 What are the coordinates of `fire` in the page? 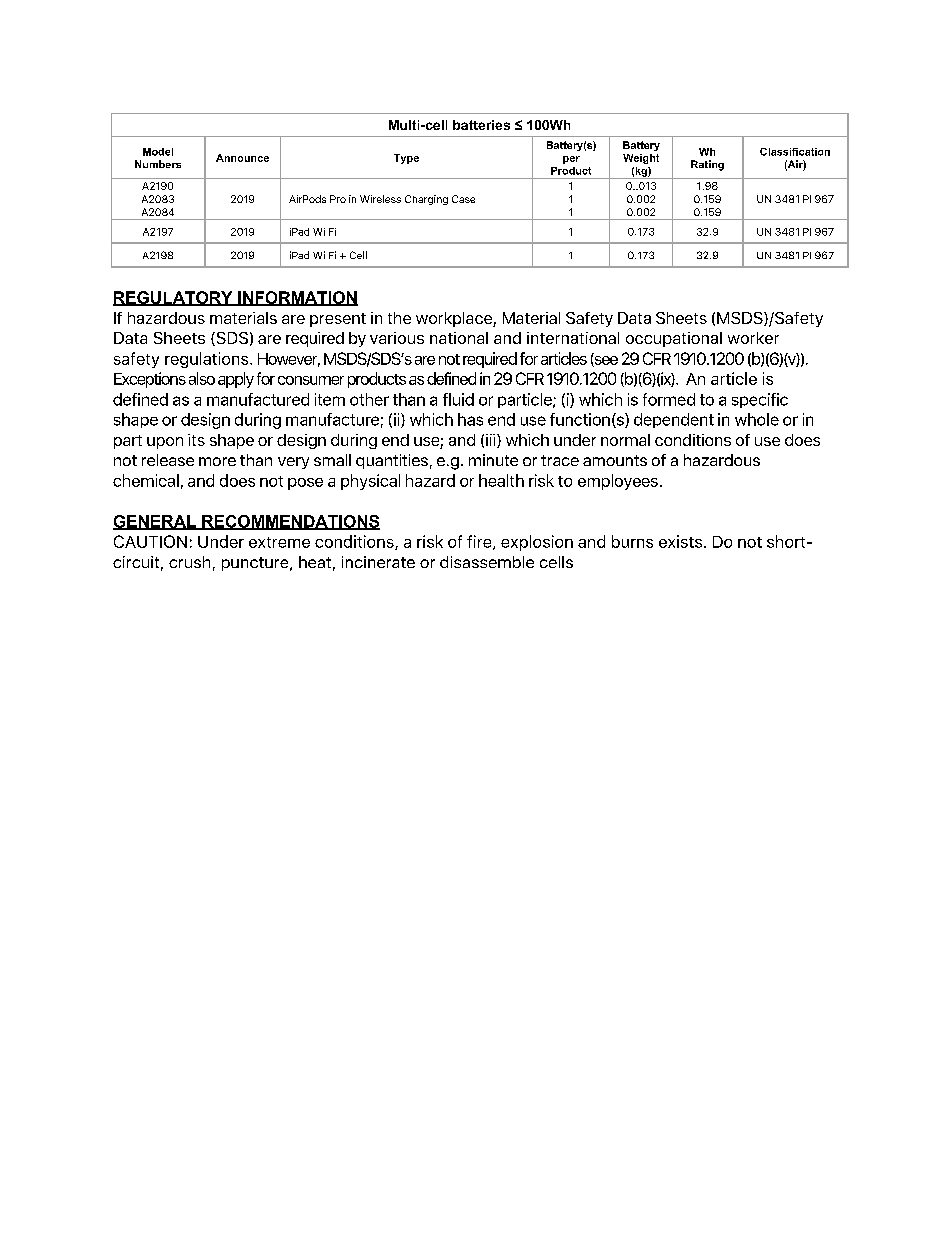 It's located at (480, 542).
